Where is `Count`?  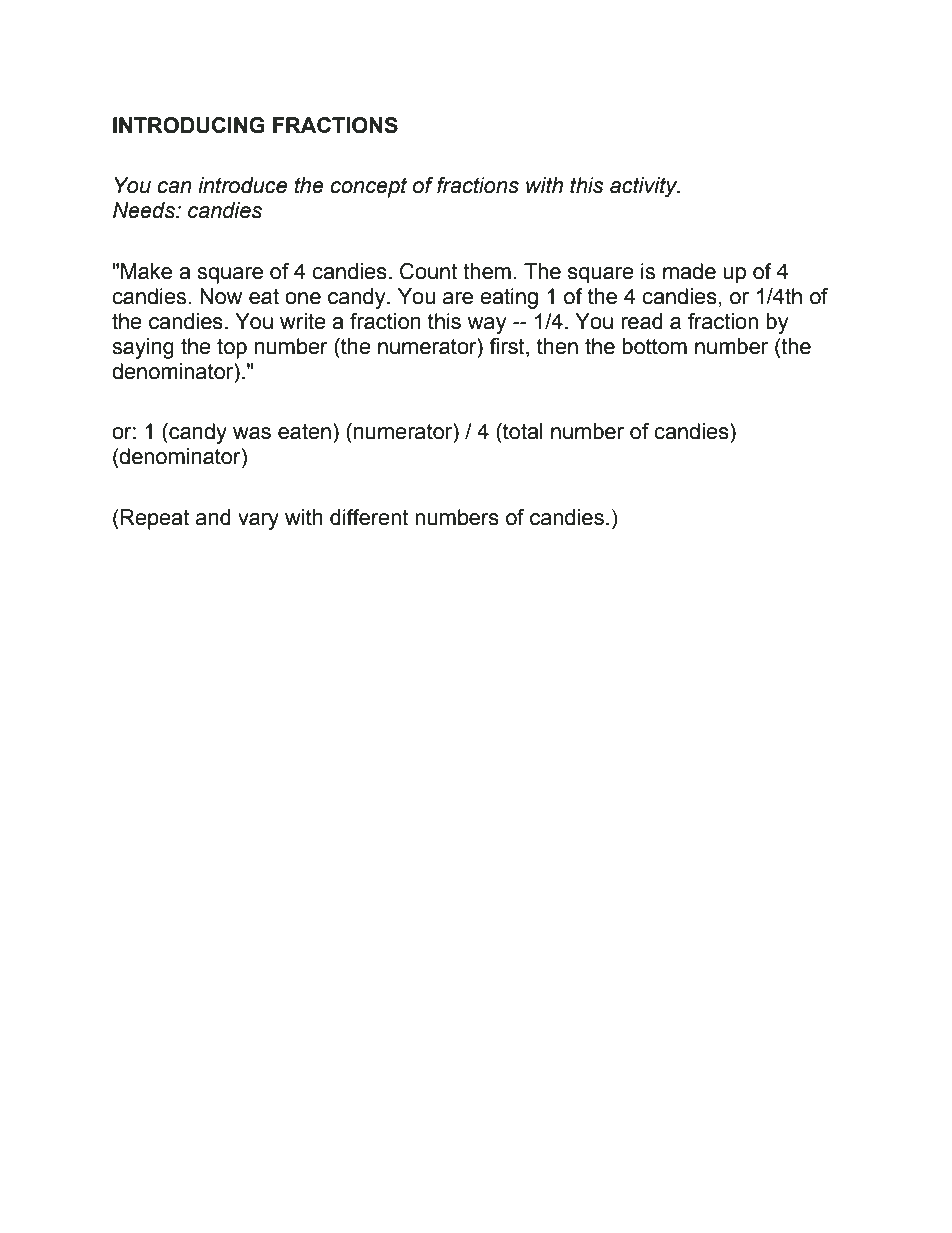
Count is located at coordinates (429, 271).
